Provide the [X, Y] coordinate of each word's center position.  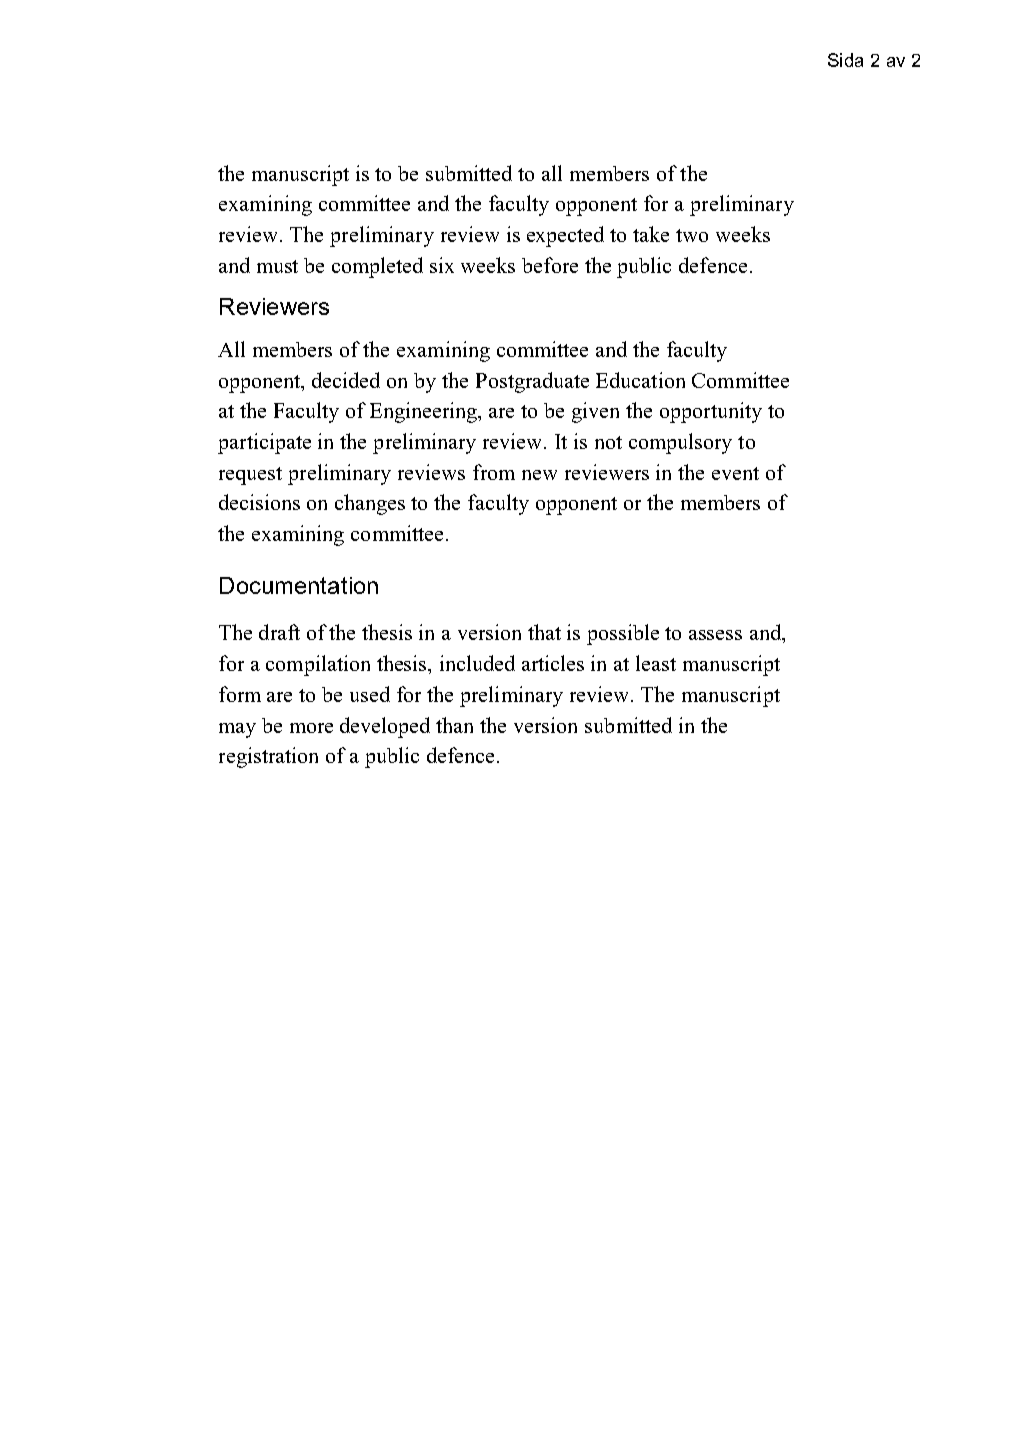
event [735, 473]
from [494, 472]
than [454, 725]
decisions [259, 502]
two [692, 235]
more [311, 728]
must [277, 266]
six [442, 265]
